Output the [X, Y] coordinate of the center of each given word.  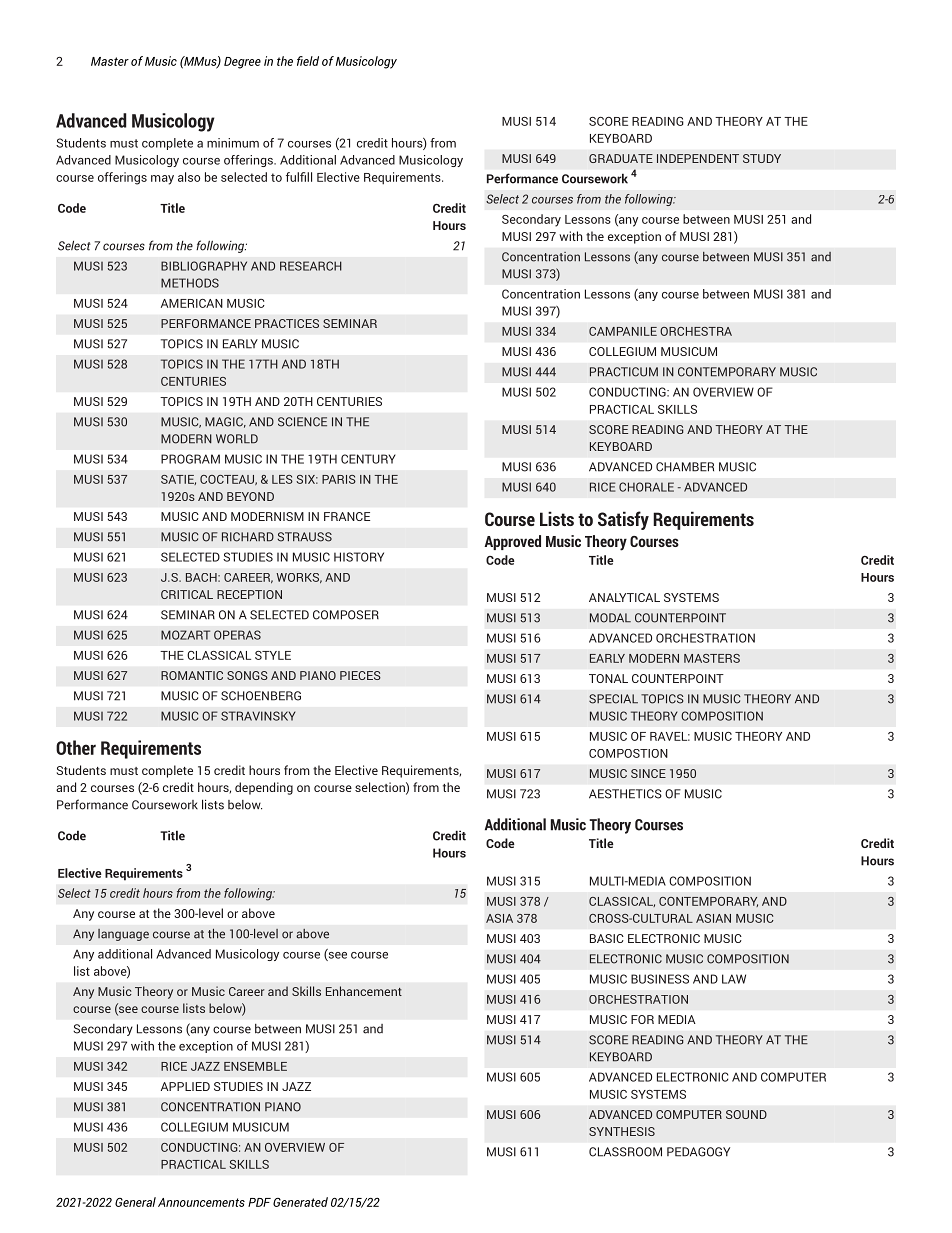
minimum [233, 143]
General [135, 1202]
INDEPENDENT [698, 158]
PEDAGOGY [698, 1152]
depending [264, 788]
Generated [300, 1202]
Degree [242, 63]
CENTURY [368, 459]
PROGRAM [190, 459]
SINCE [648, 773]
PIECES [360, 675]
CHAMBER [685, 467]
